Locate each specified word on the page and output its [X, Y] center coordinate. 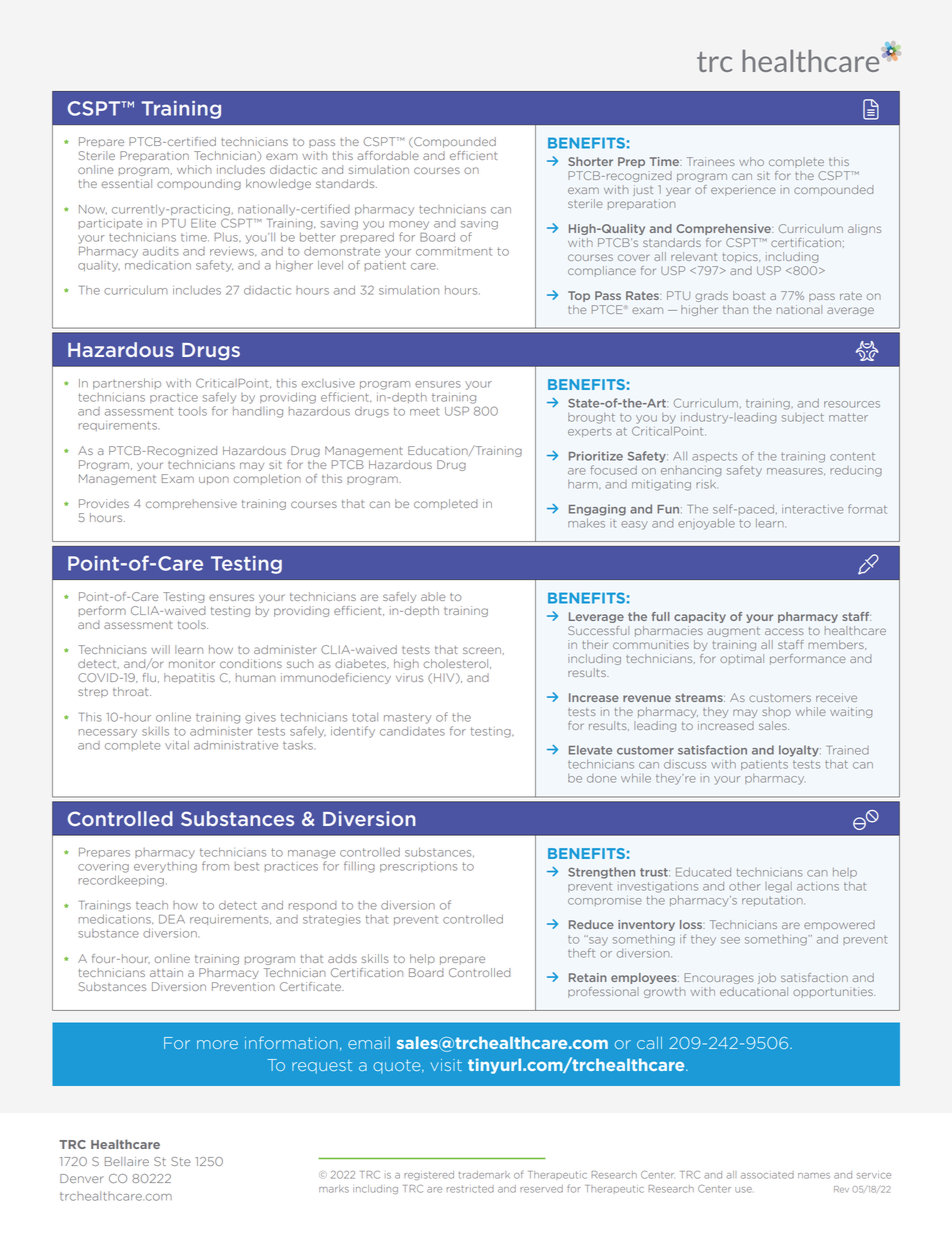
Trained [847, 750]
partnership [127, 384]
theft [581, 953]
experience [743, 190]
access [784, 631]
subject [803, 418]
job [767, 978]
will [160, 649]
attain [166, 972]
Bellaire [127, 1161]
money [409, 225]
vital [177, 745]
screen [482, 650]
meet [425, 411]
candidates [412, 731]
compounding [199, 184]
